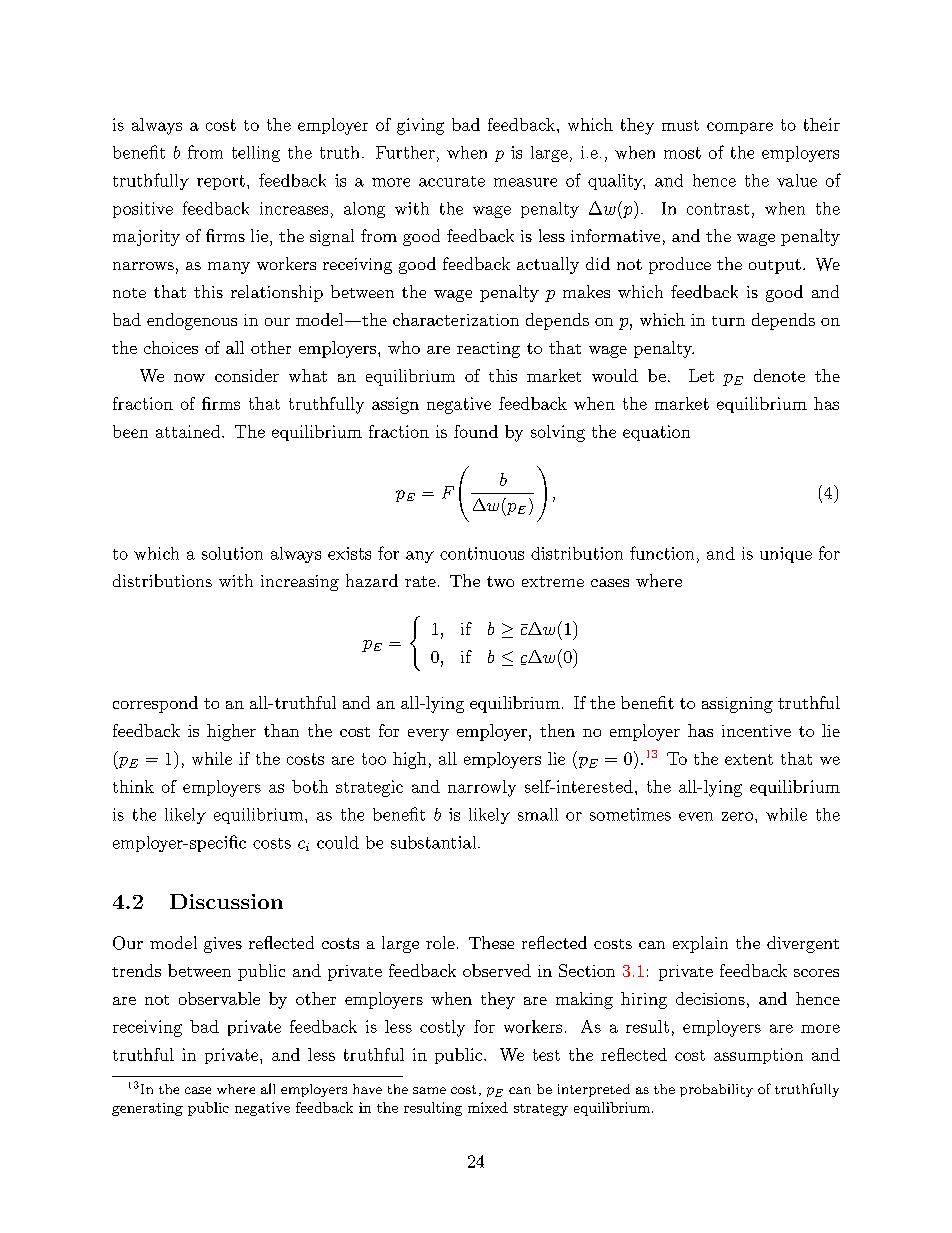 The image size is (952, 1233). What do you see at coordinates (232, 553) in the screenshot?
I see `solution` at bounding box center [232, 553].
